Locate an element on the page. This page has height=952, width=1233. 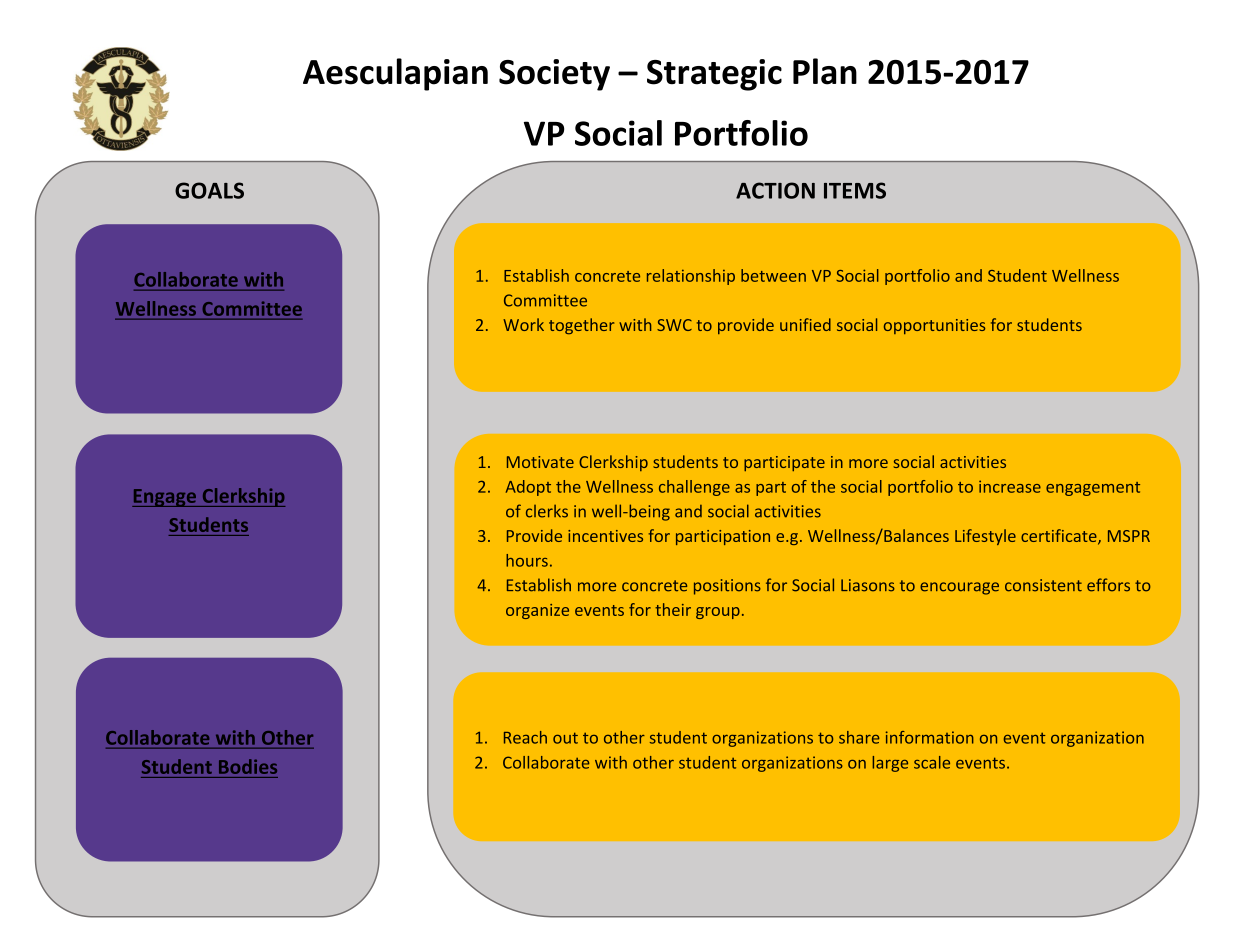
Bodies is located at coordinates (248, 766).
